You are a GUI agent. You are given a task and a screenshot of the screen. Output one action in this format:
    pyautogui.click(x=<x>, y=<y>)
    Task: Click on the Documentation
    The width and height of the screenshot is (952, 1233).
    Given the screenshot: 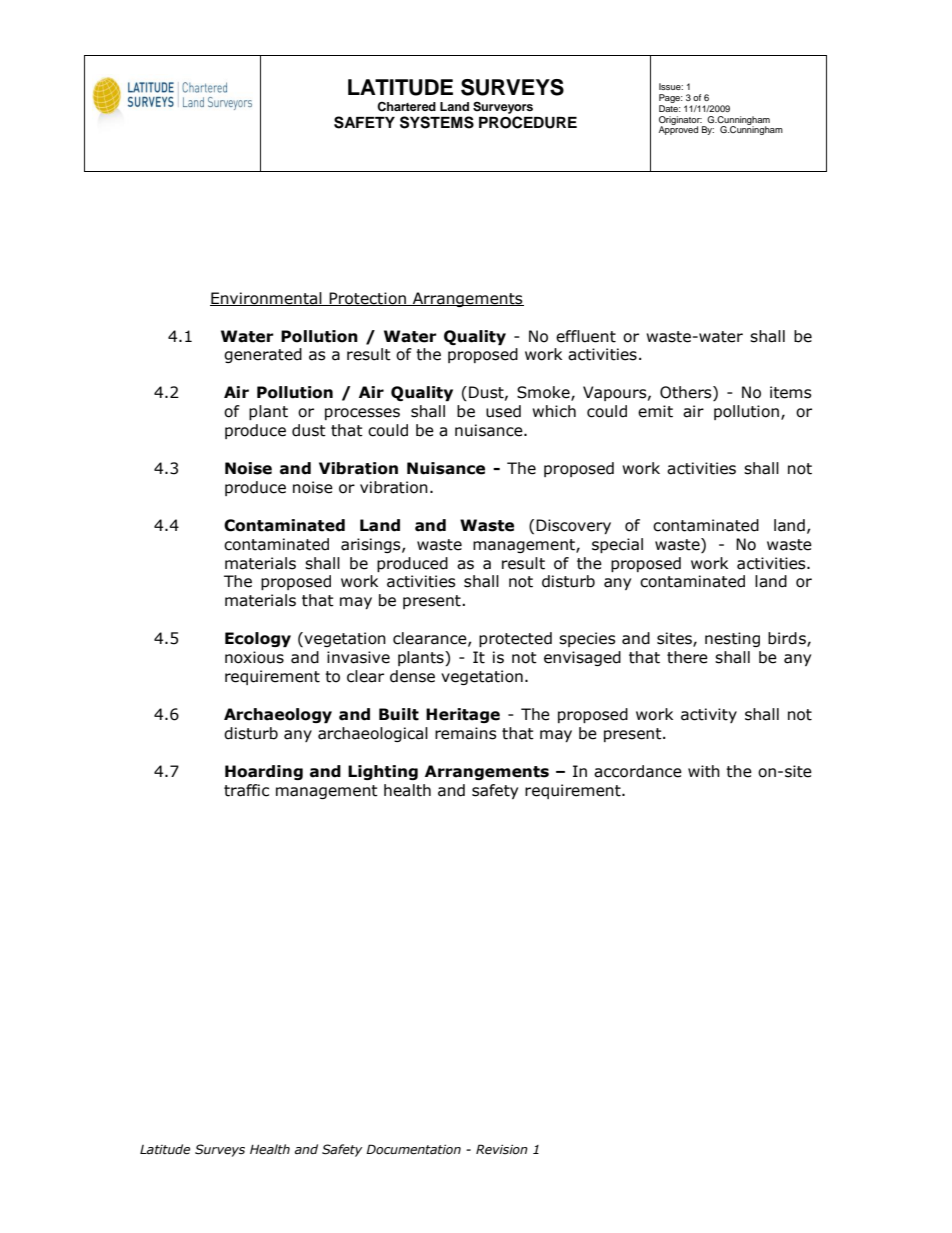 What is the action you would take?
    pyautogui.click(x=413, y=1149)
